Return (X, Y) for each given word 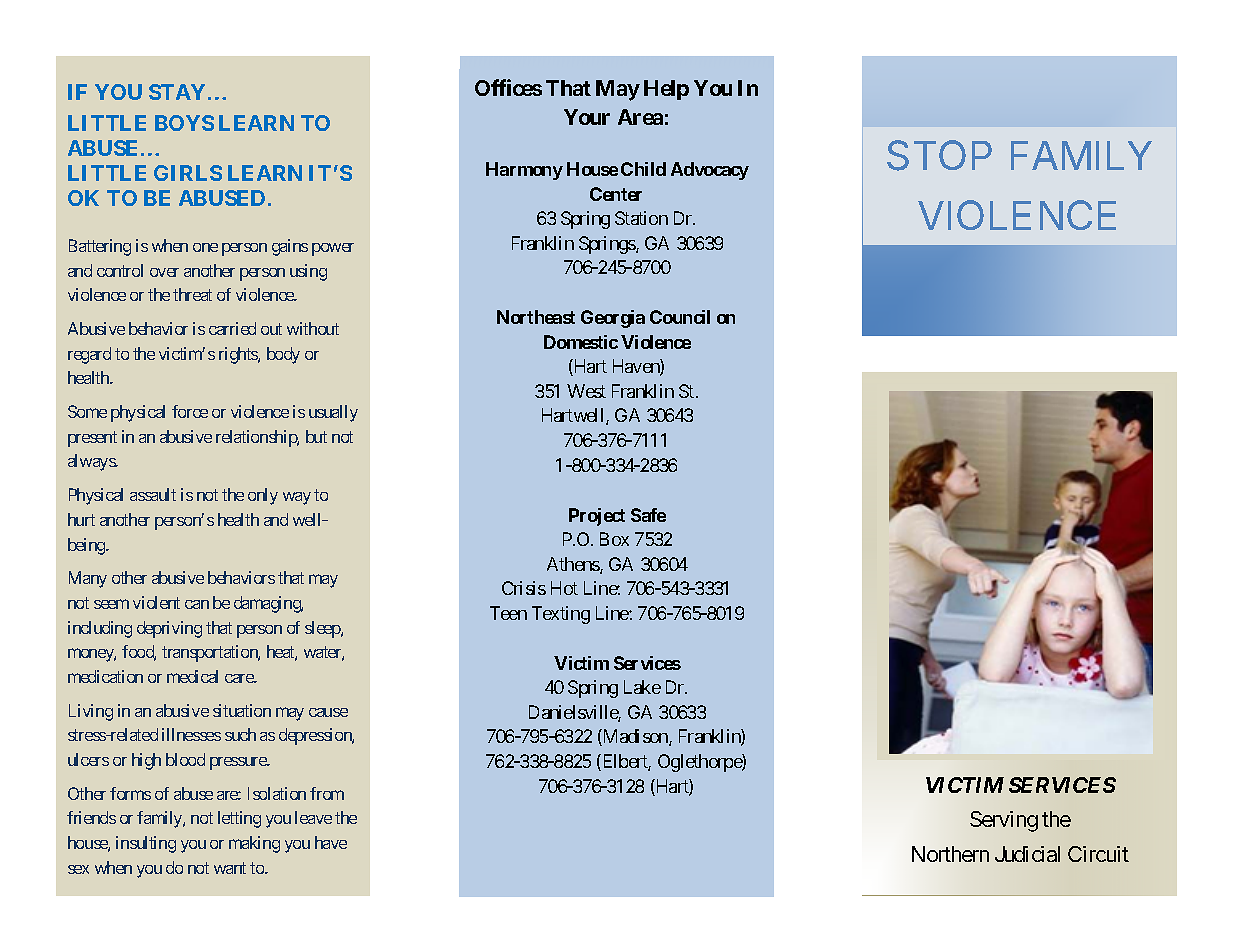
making (254, 844)
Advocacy (710, 171)
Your (587, 117)
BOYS (184, 123)
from (327, 793)
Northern (950, 854)
